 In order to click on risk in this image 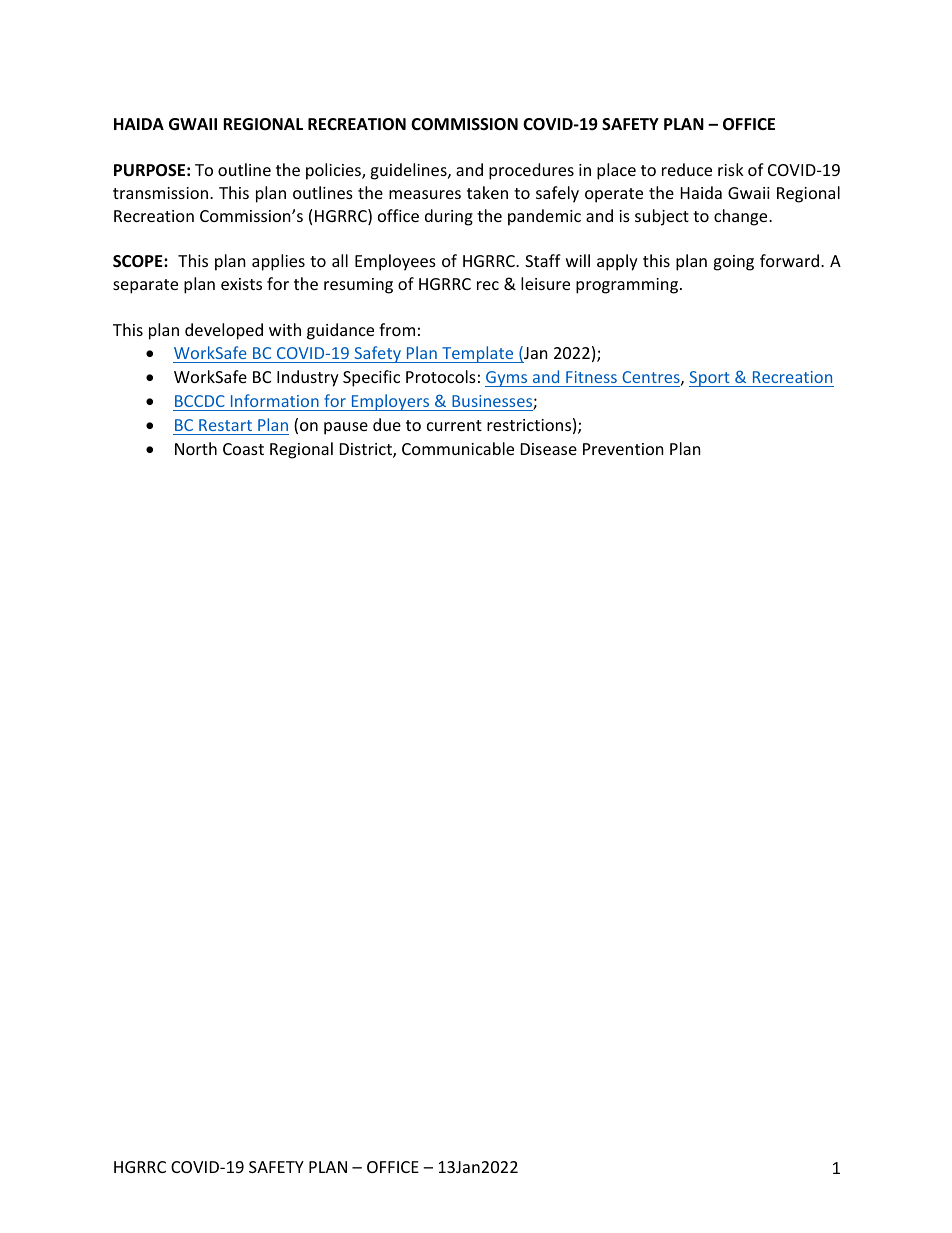, I will do `click(731, 169)`.
